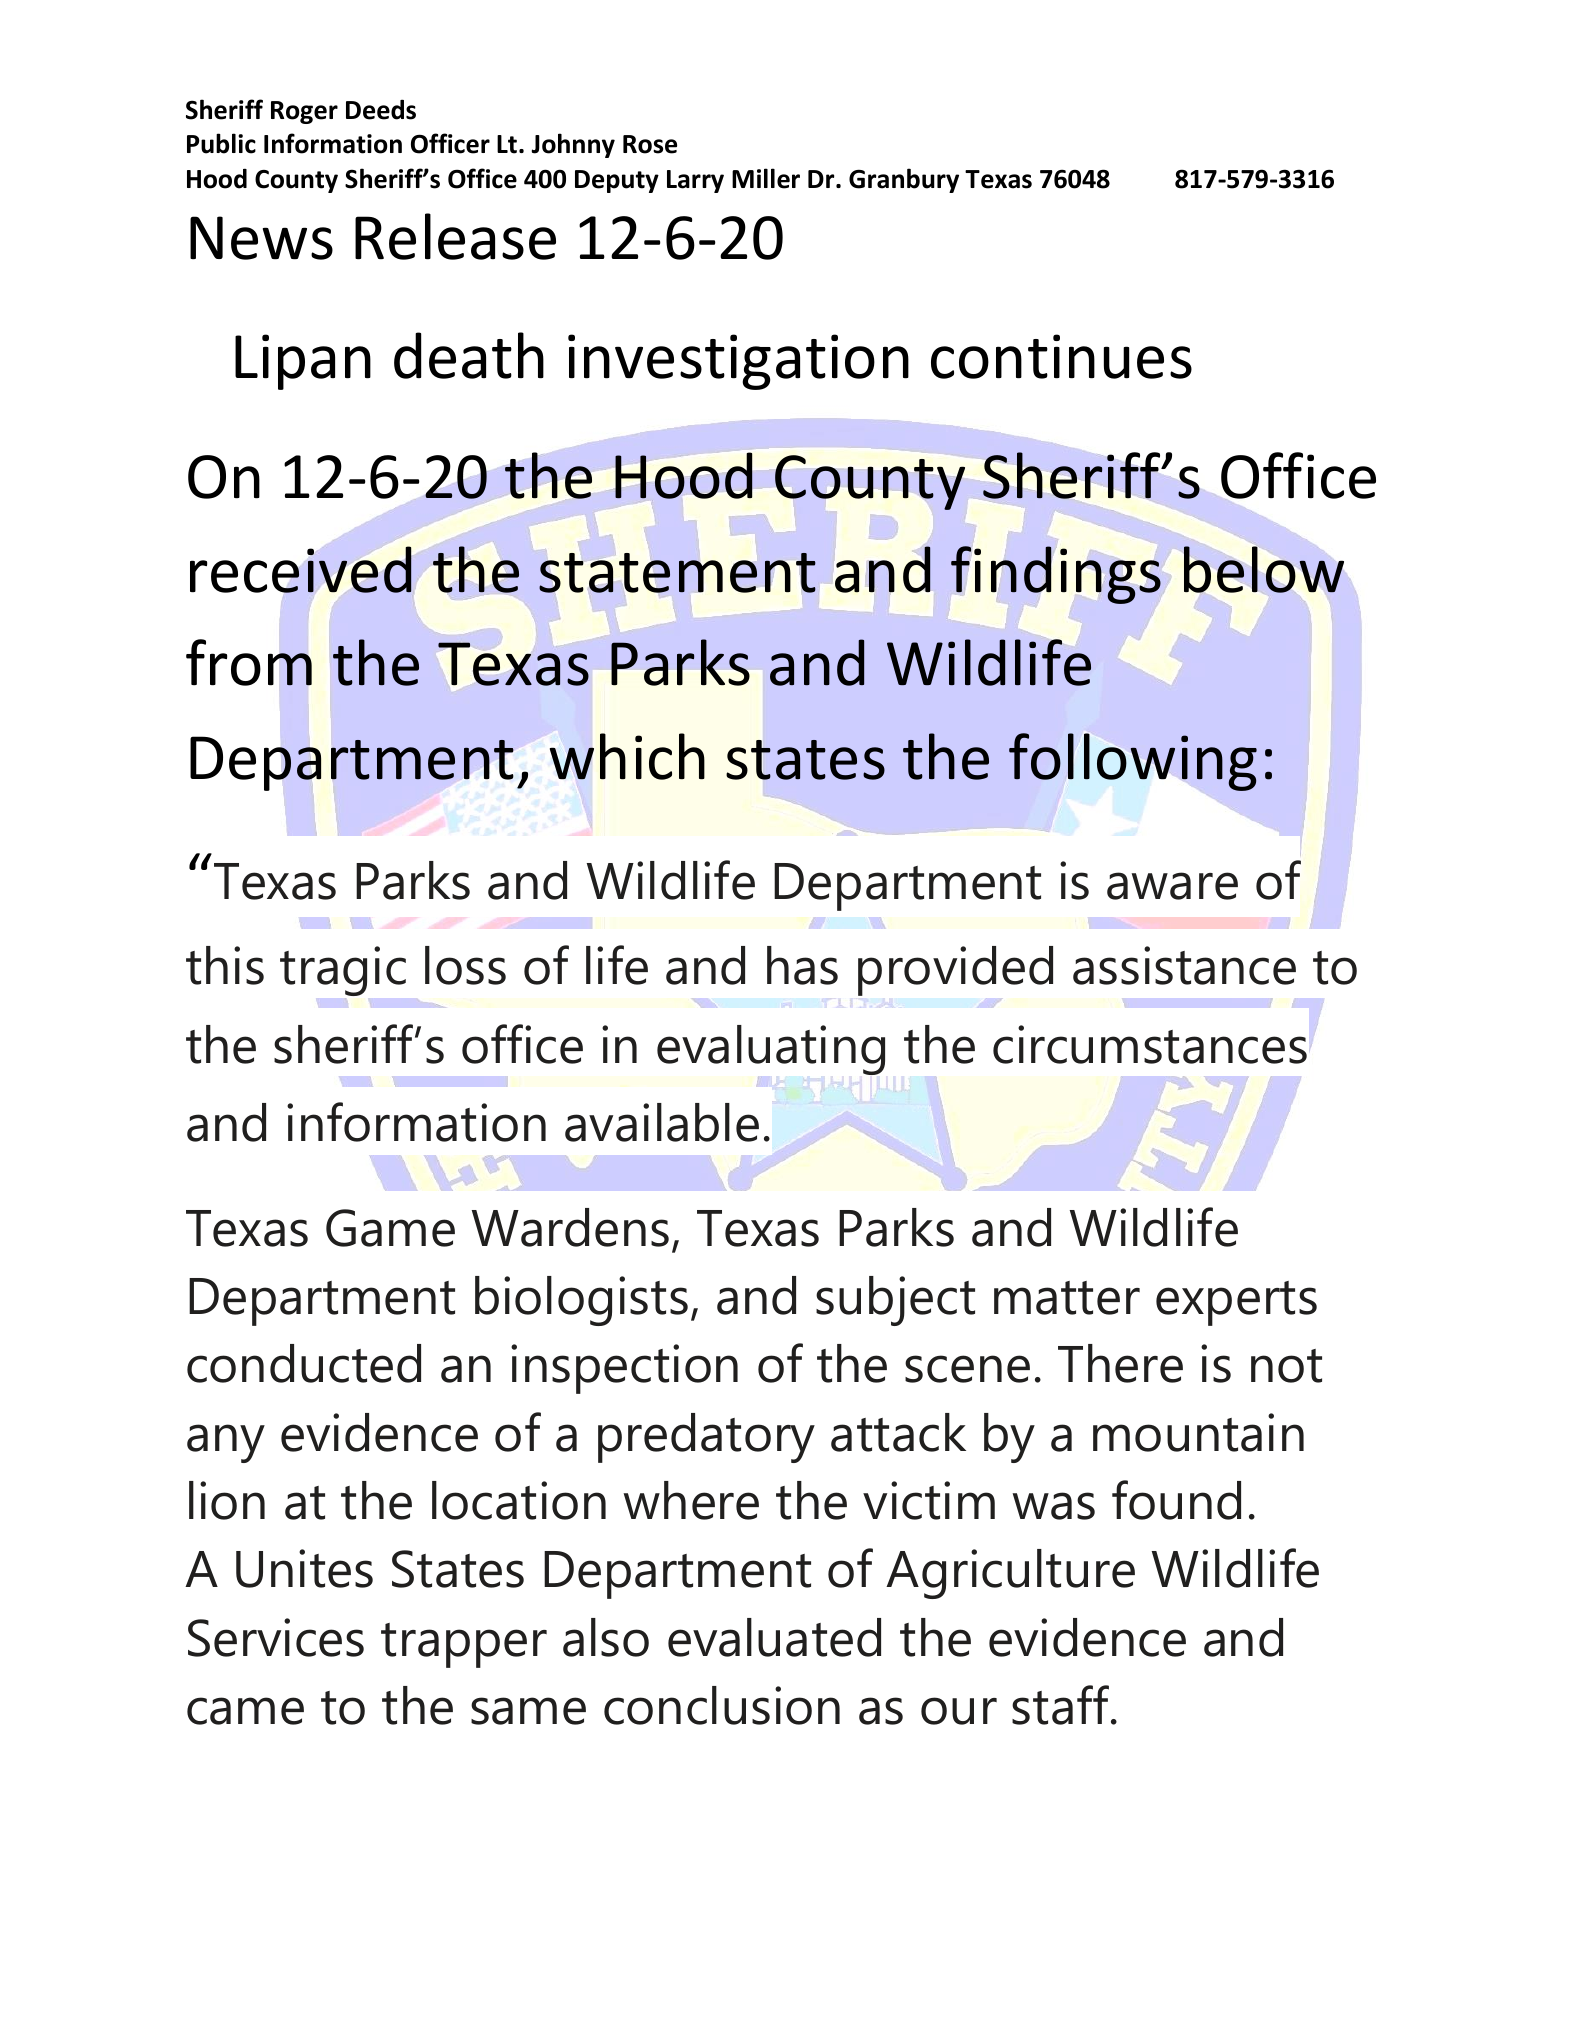 Image resolution: width=1572 pixels, height=2034 pixels. I want to click on Services, so click(276, 1637).
